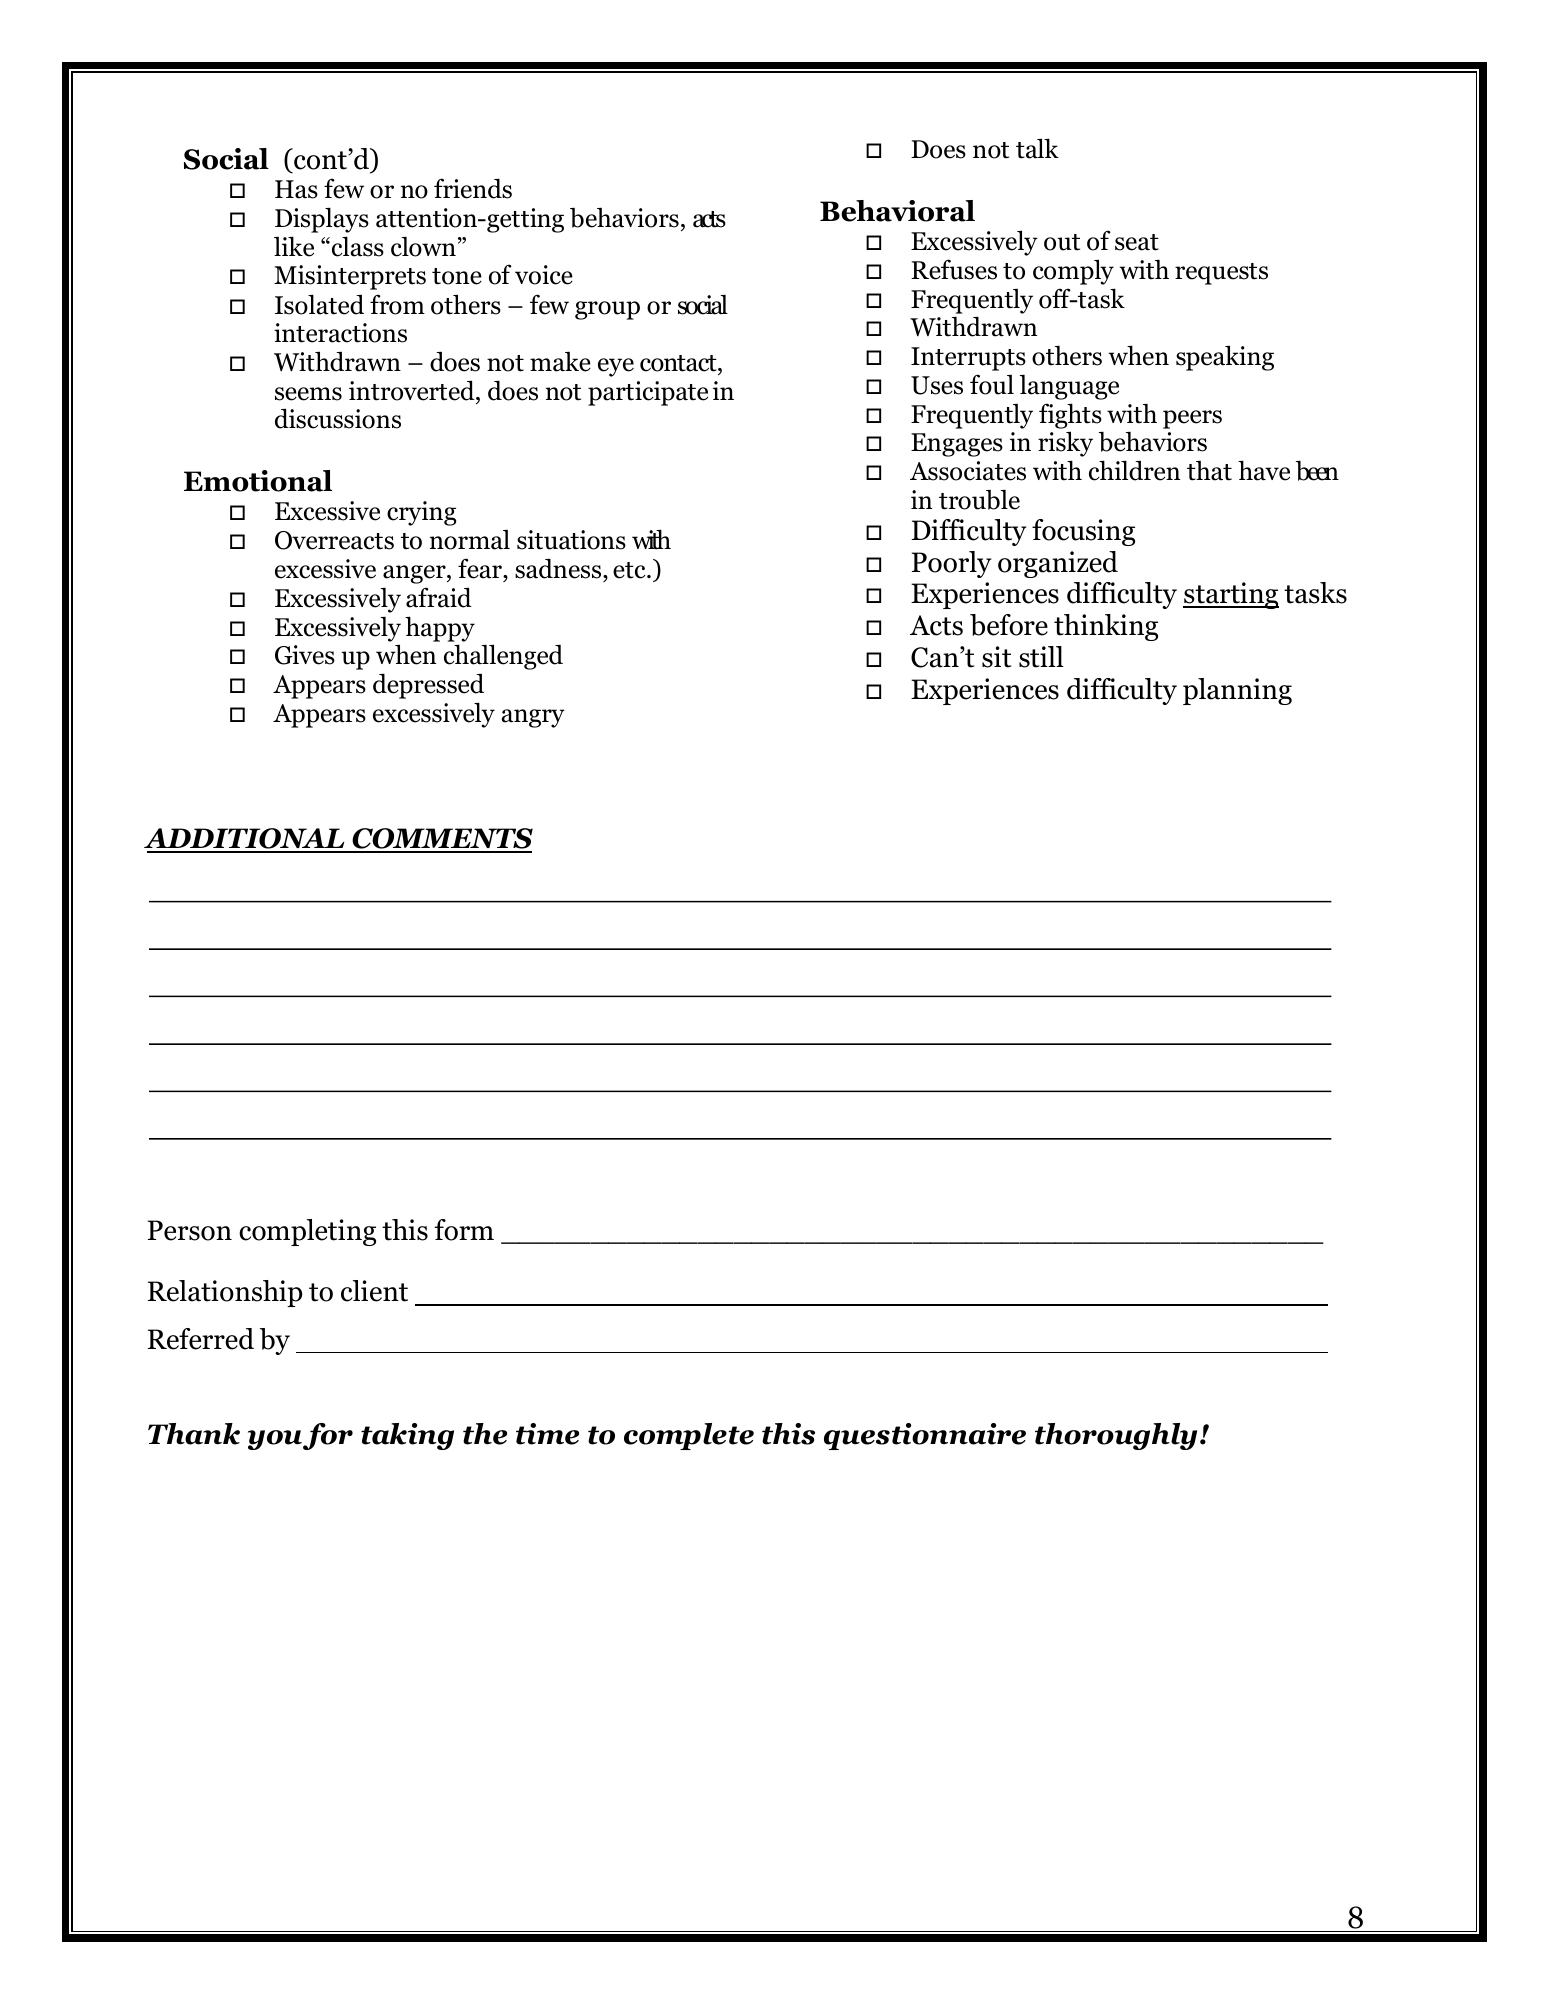 This screenshot has width=1546, height=2001. I want to click on Behavioral, so click(897, 211).
